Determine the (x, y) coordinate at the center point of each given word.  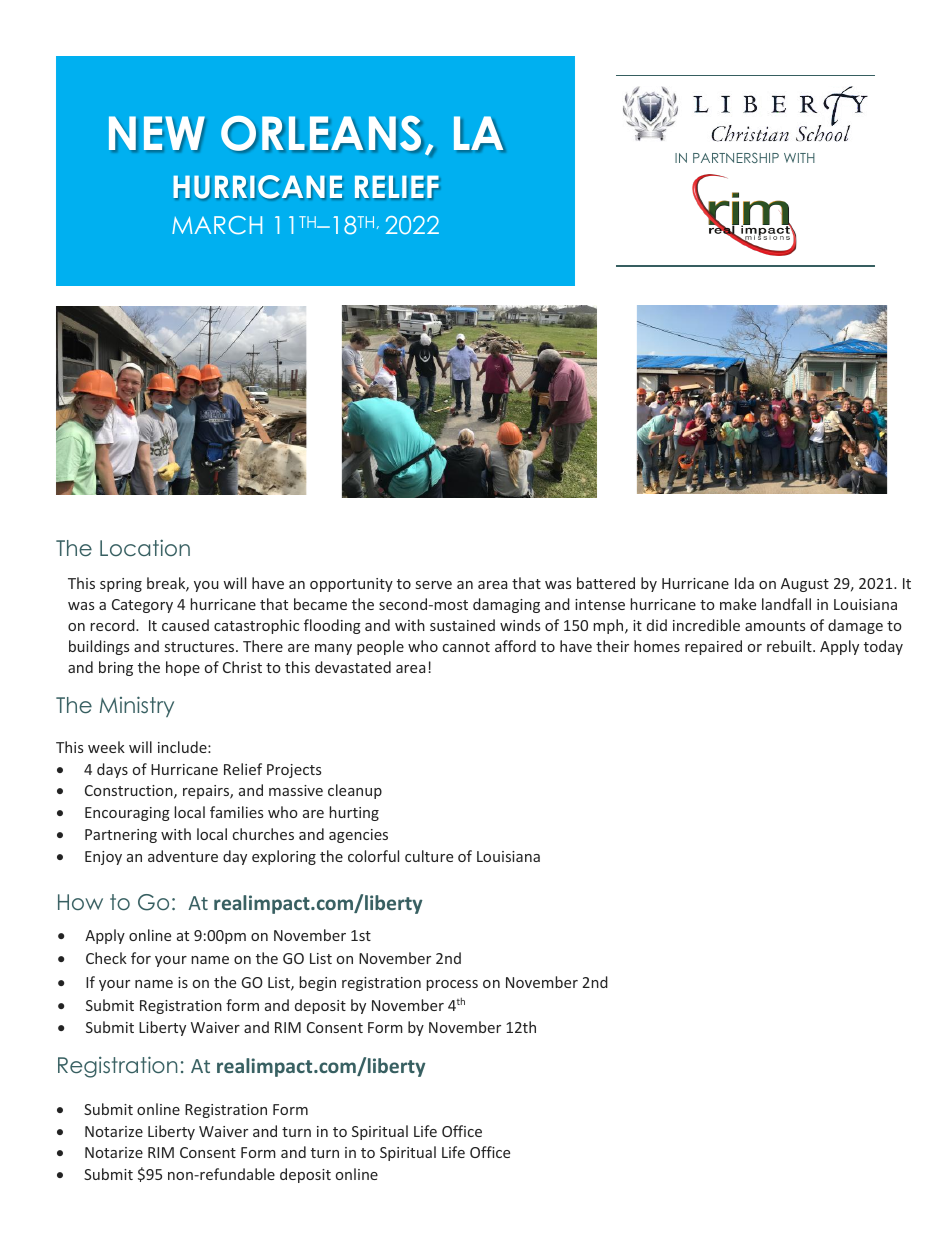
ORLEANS (322, 134)
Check (106, 958)
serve (434, 585)
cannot (466, 647)
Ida (744, 583)
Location (145, 547)
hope (183, 668)
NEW (157, 133)
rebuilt (790, 646)
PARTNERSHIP (736, 157)
